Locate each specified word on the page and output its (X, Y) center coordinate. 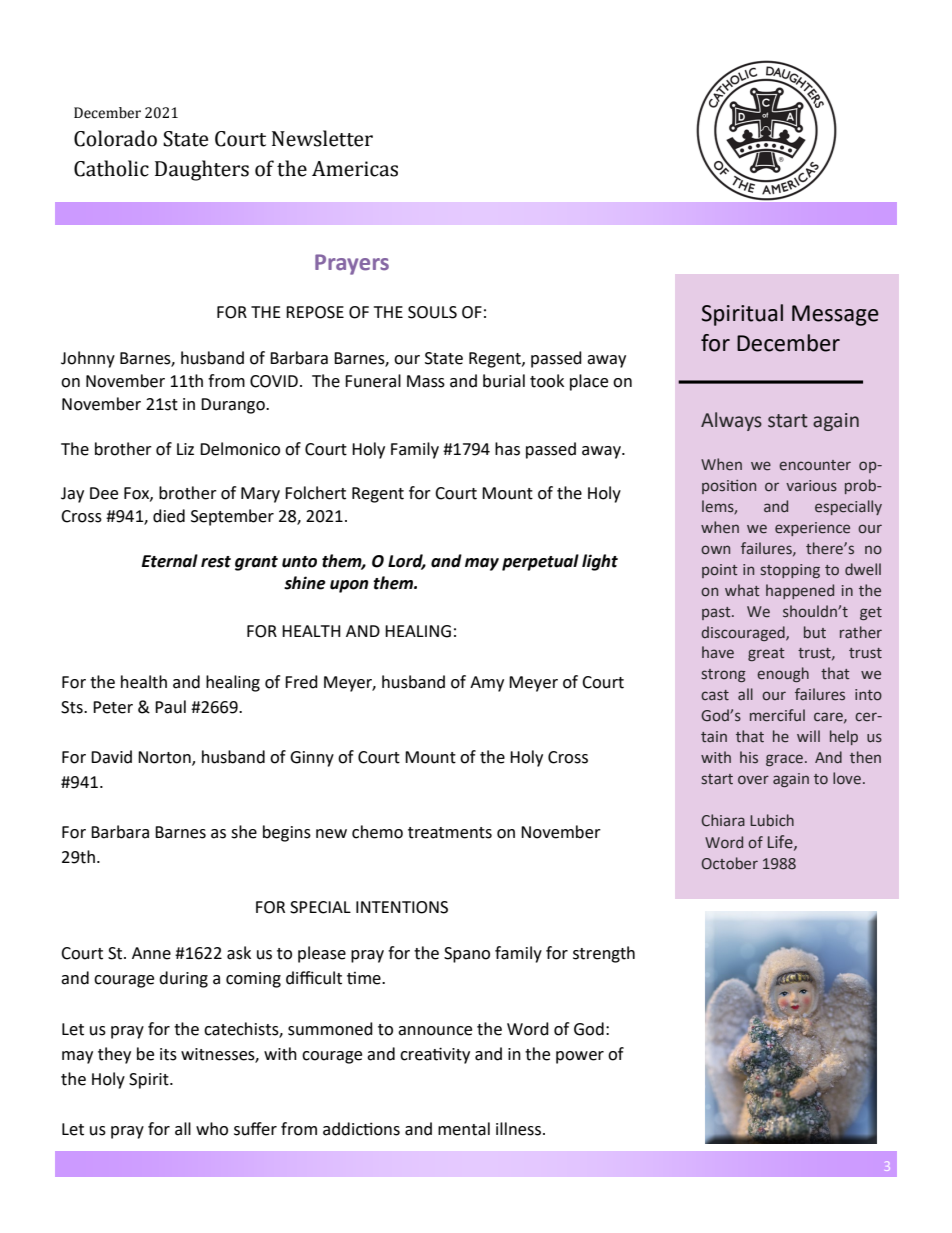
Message (835, 315)
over (753, 780)
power (580, 1057)
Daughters (202, 170)
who (212, 1129)
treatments (450, 833)
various (811, 486)
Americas (355, 169)
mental (464, 1129)
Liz (185, 449)
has (507, 449)
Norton (165, 758)
